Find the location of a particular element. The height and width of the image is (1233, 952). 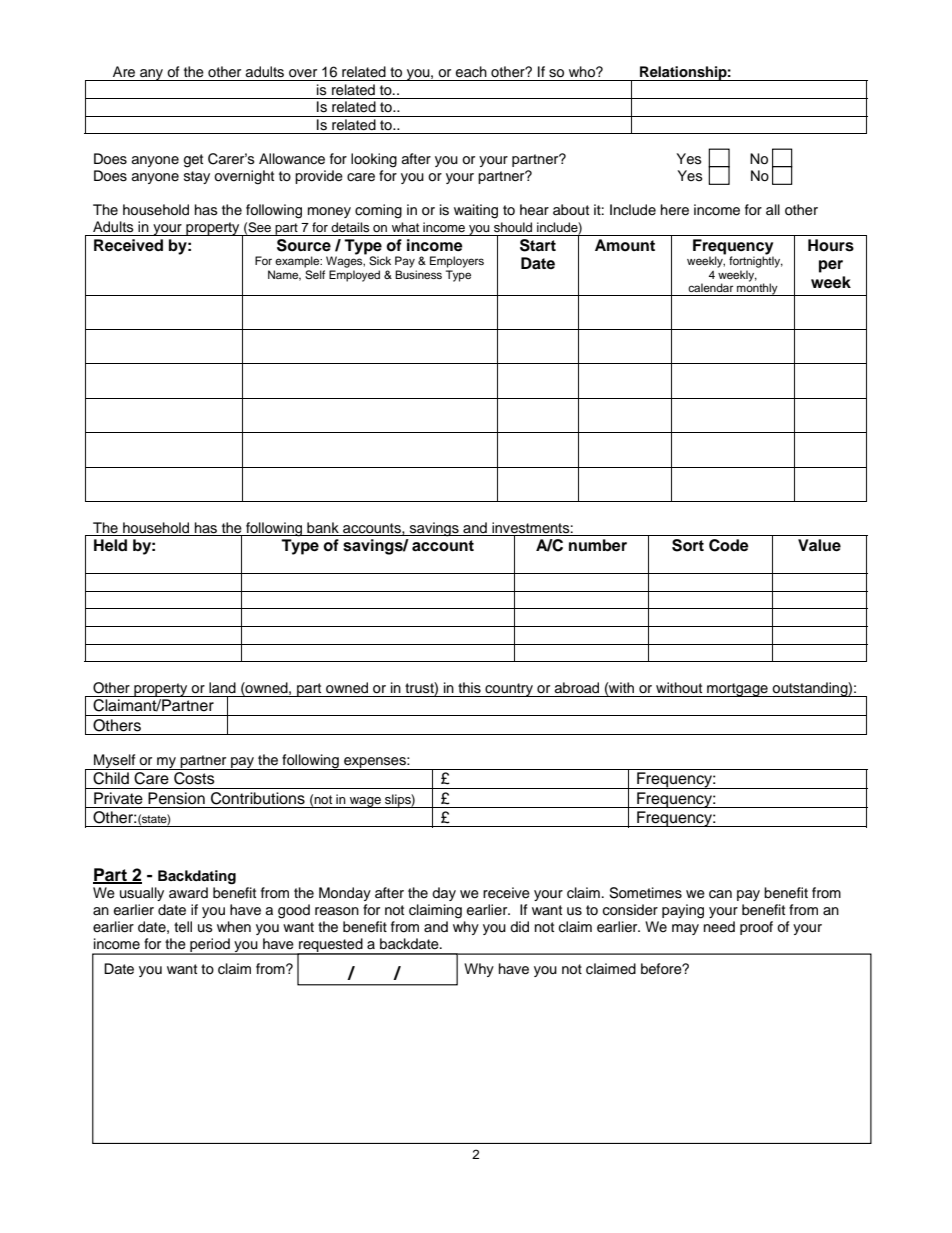

example is located at coordinates (298, 262).
